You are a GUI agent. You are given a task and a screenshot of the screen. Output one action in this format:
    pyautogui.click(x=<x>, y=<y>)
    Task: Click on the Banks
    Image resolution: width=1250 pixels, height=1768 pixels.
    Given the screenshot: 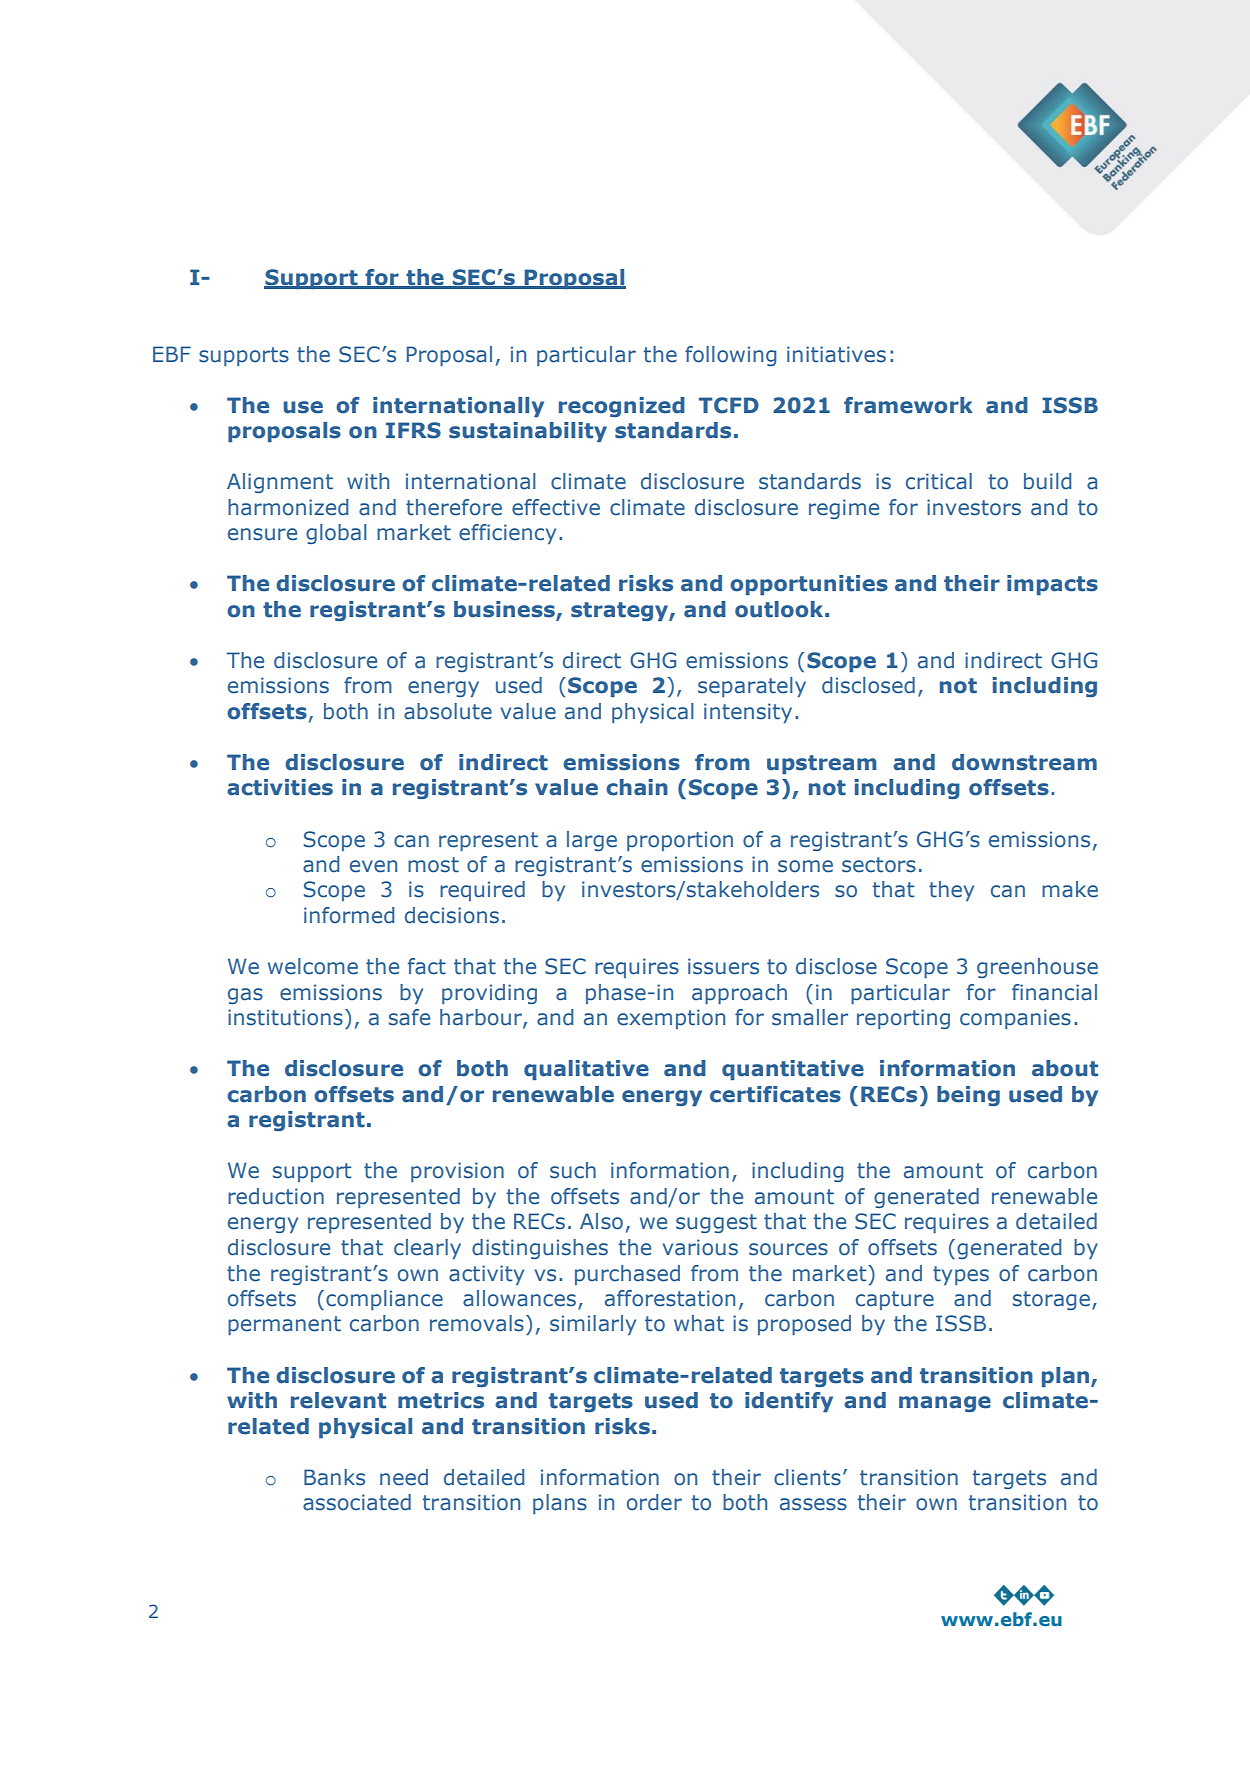 What is the action you would take?
    pyautogui.click(x=334, y=1477)
